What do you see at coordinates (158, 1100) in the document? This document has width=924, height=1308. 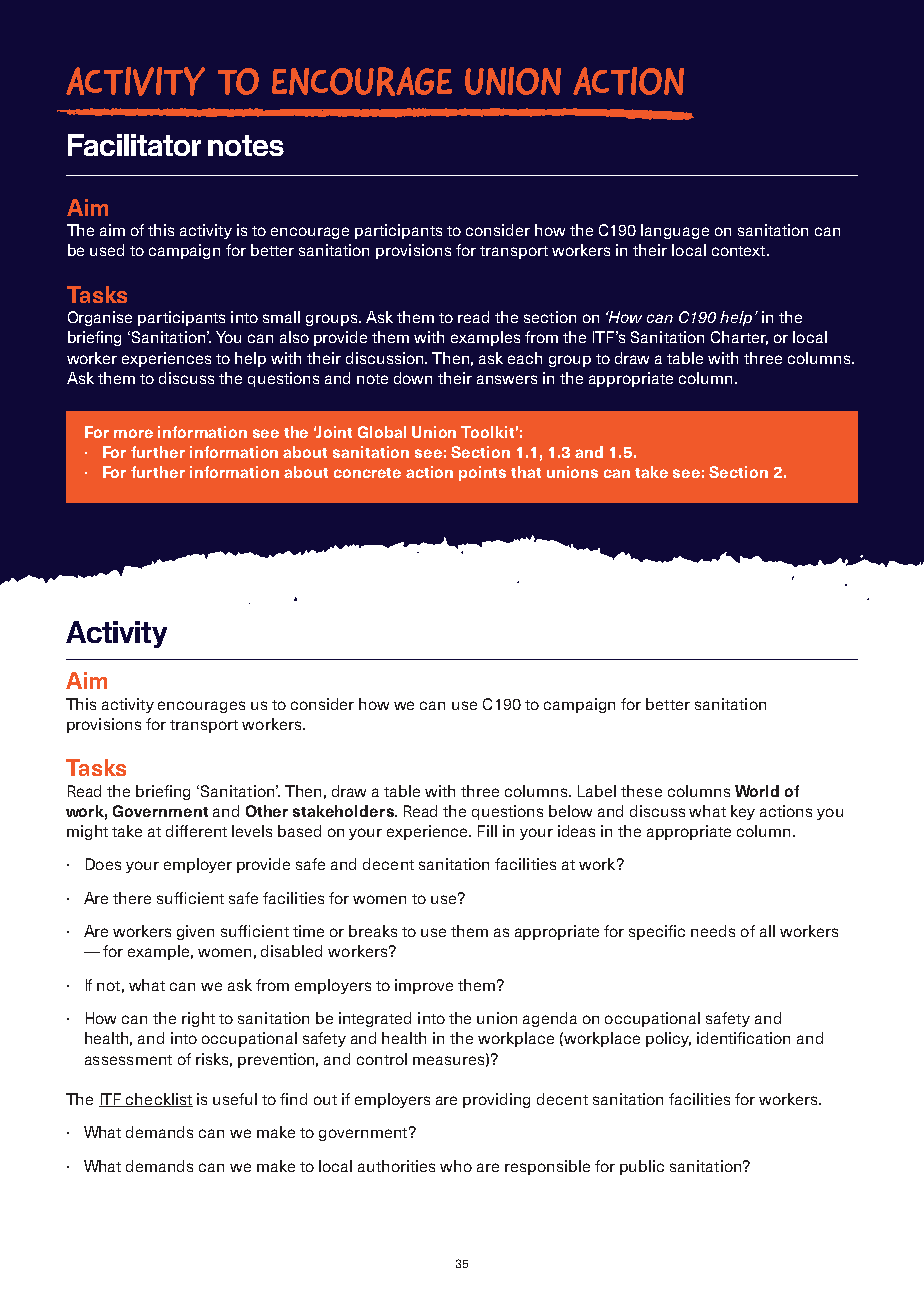 I see `checklist` at bounding box center [158, 1100].
